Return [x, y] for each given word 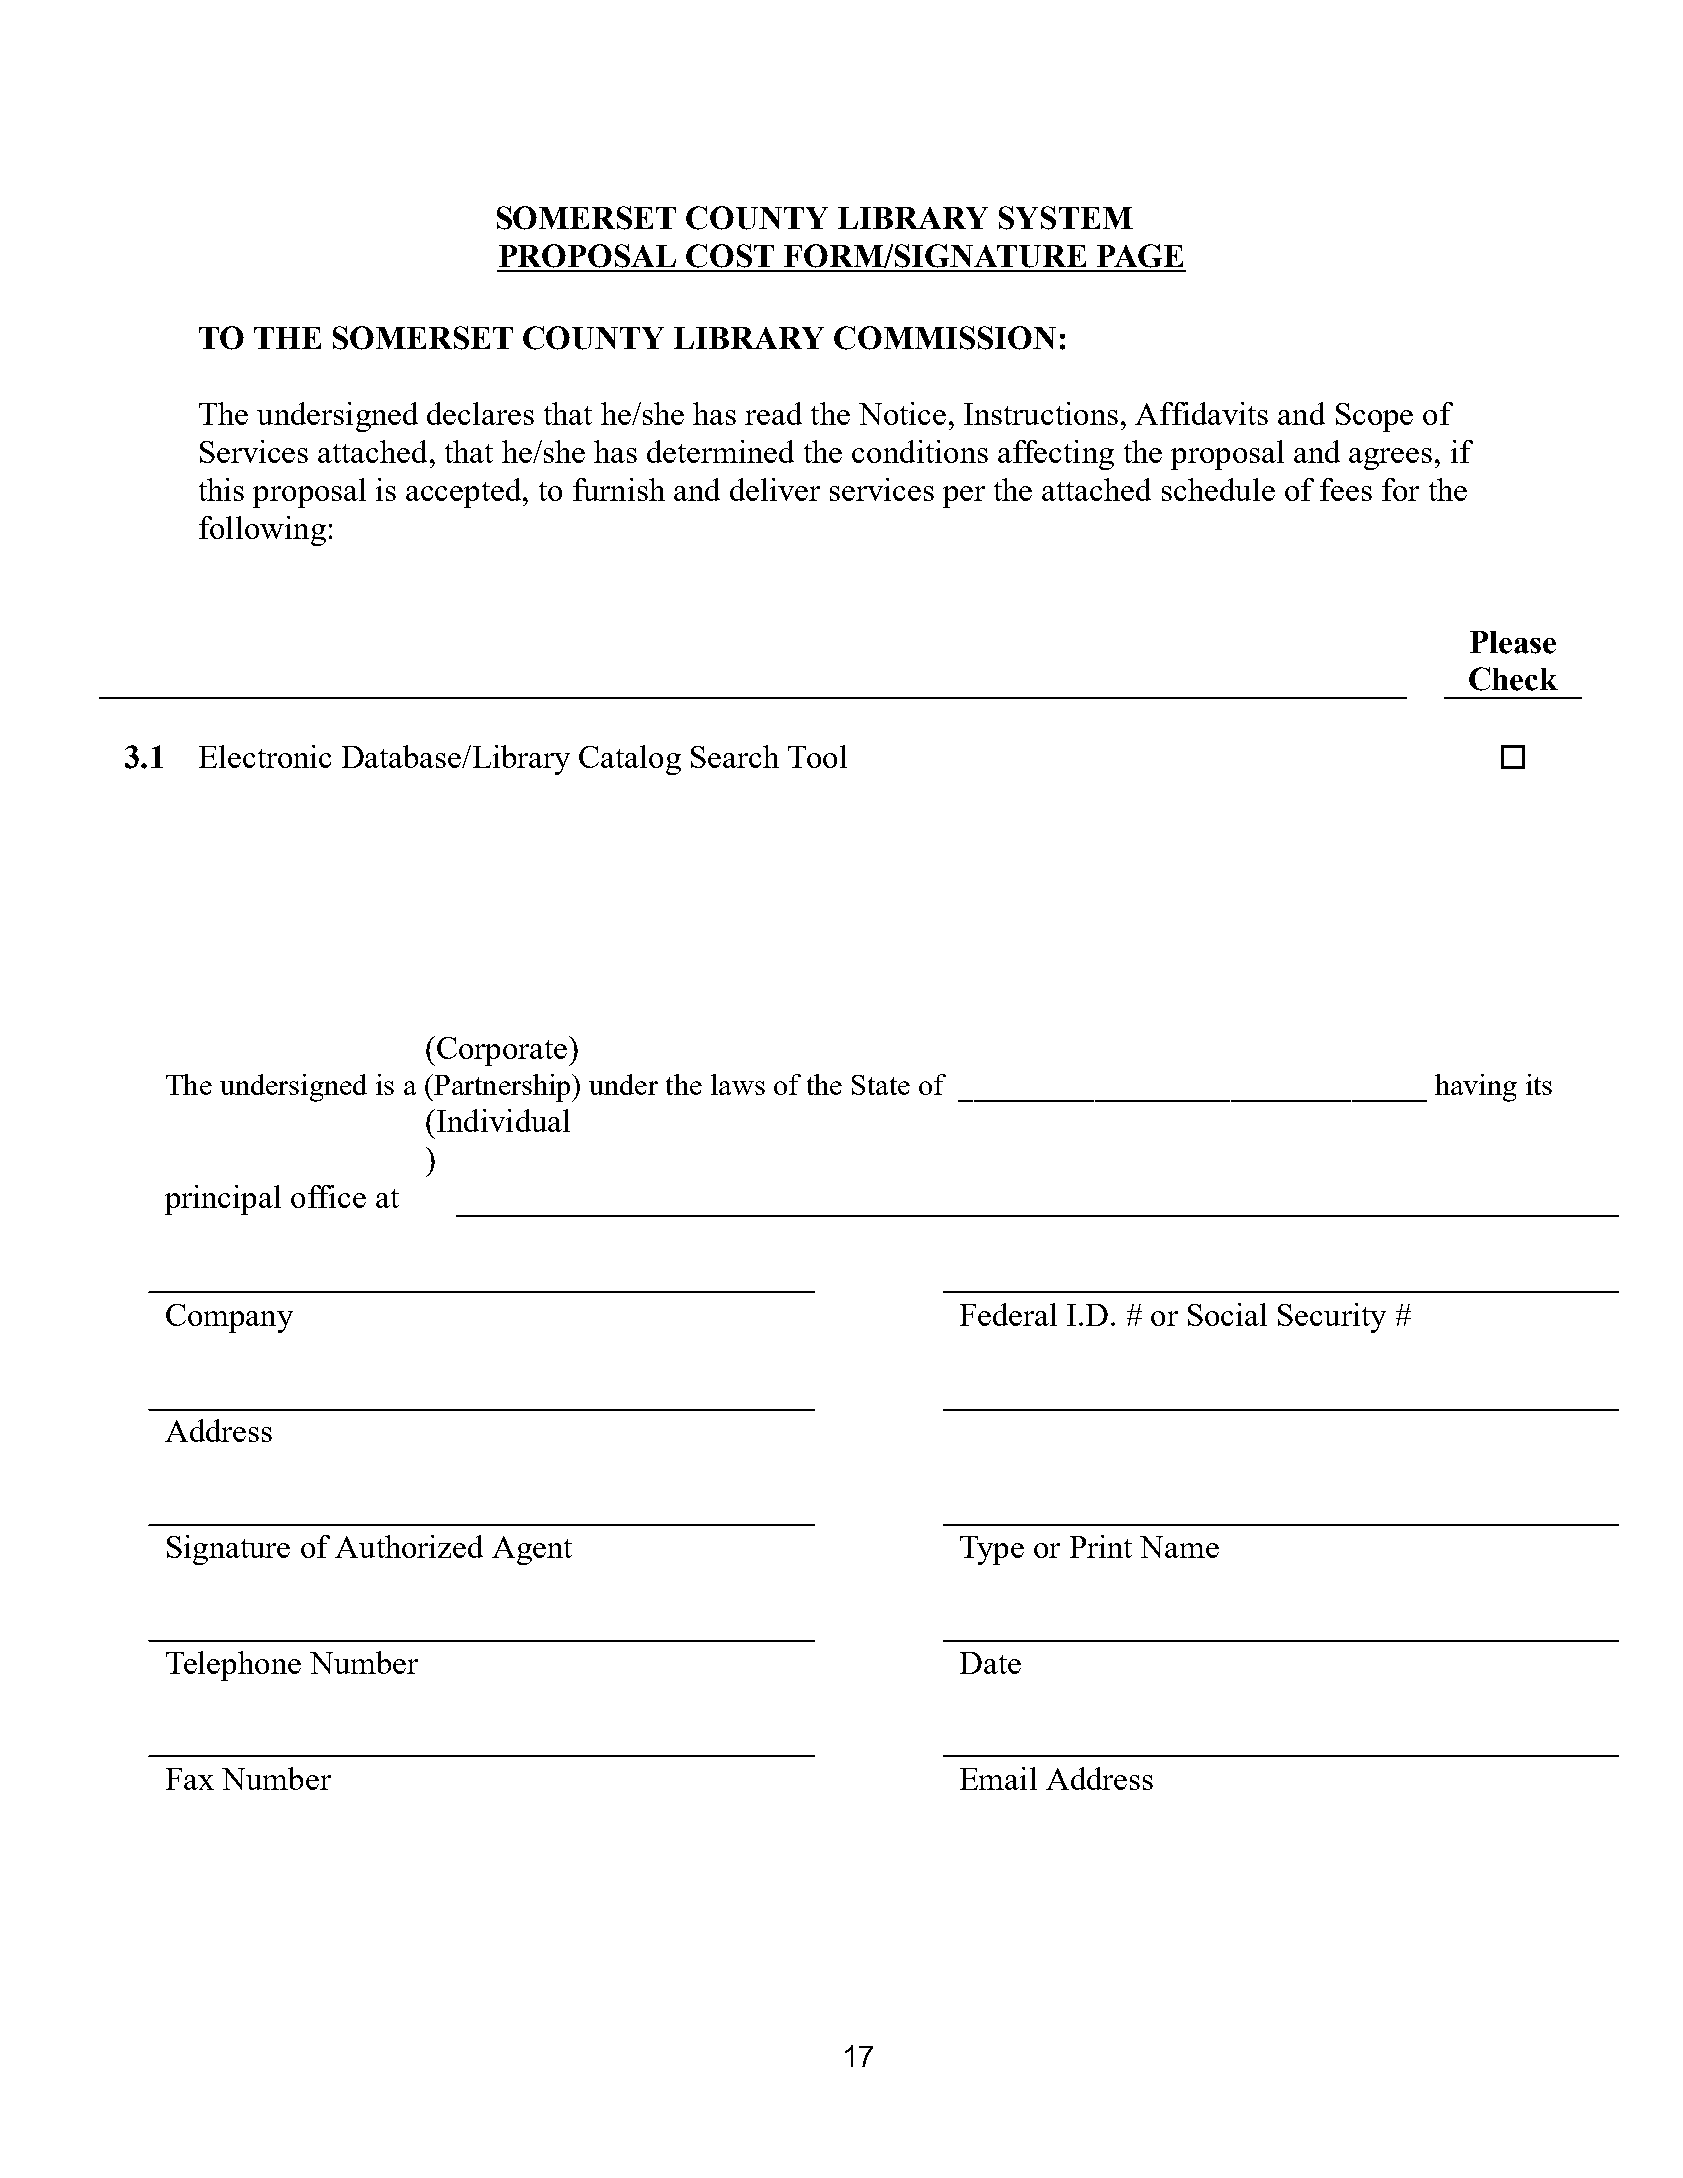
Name [1179, 1547]
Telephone [233, 1666]
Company [229, 1318]
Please [1513, 642]
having [1476, 1088]
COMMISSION [945, 338]
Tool [817, 756]
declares [480, 413]
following [262, 531]
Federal [1008, 1314]
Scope [1374, 417]
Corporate [502, 1051]
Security [1332, 1318]
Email [998, 1778]
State [881, 1085]
